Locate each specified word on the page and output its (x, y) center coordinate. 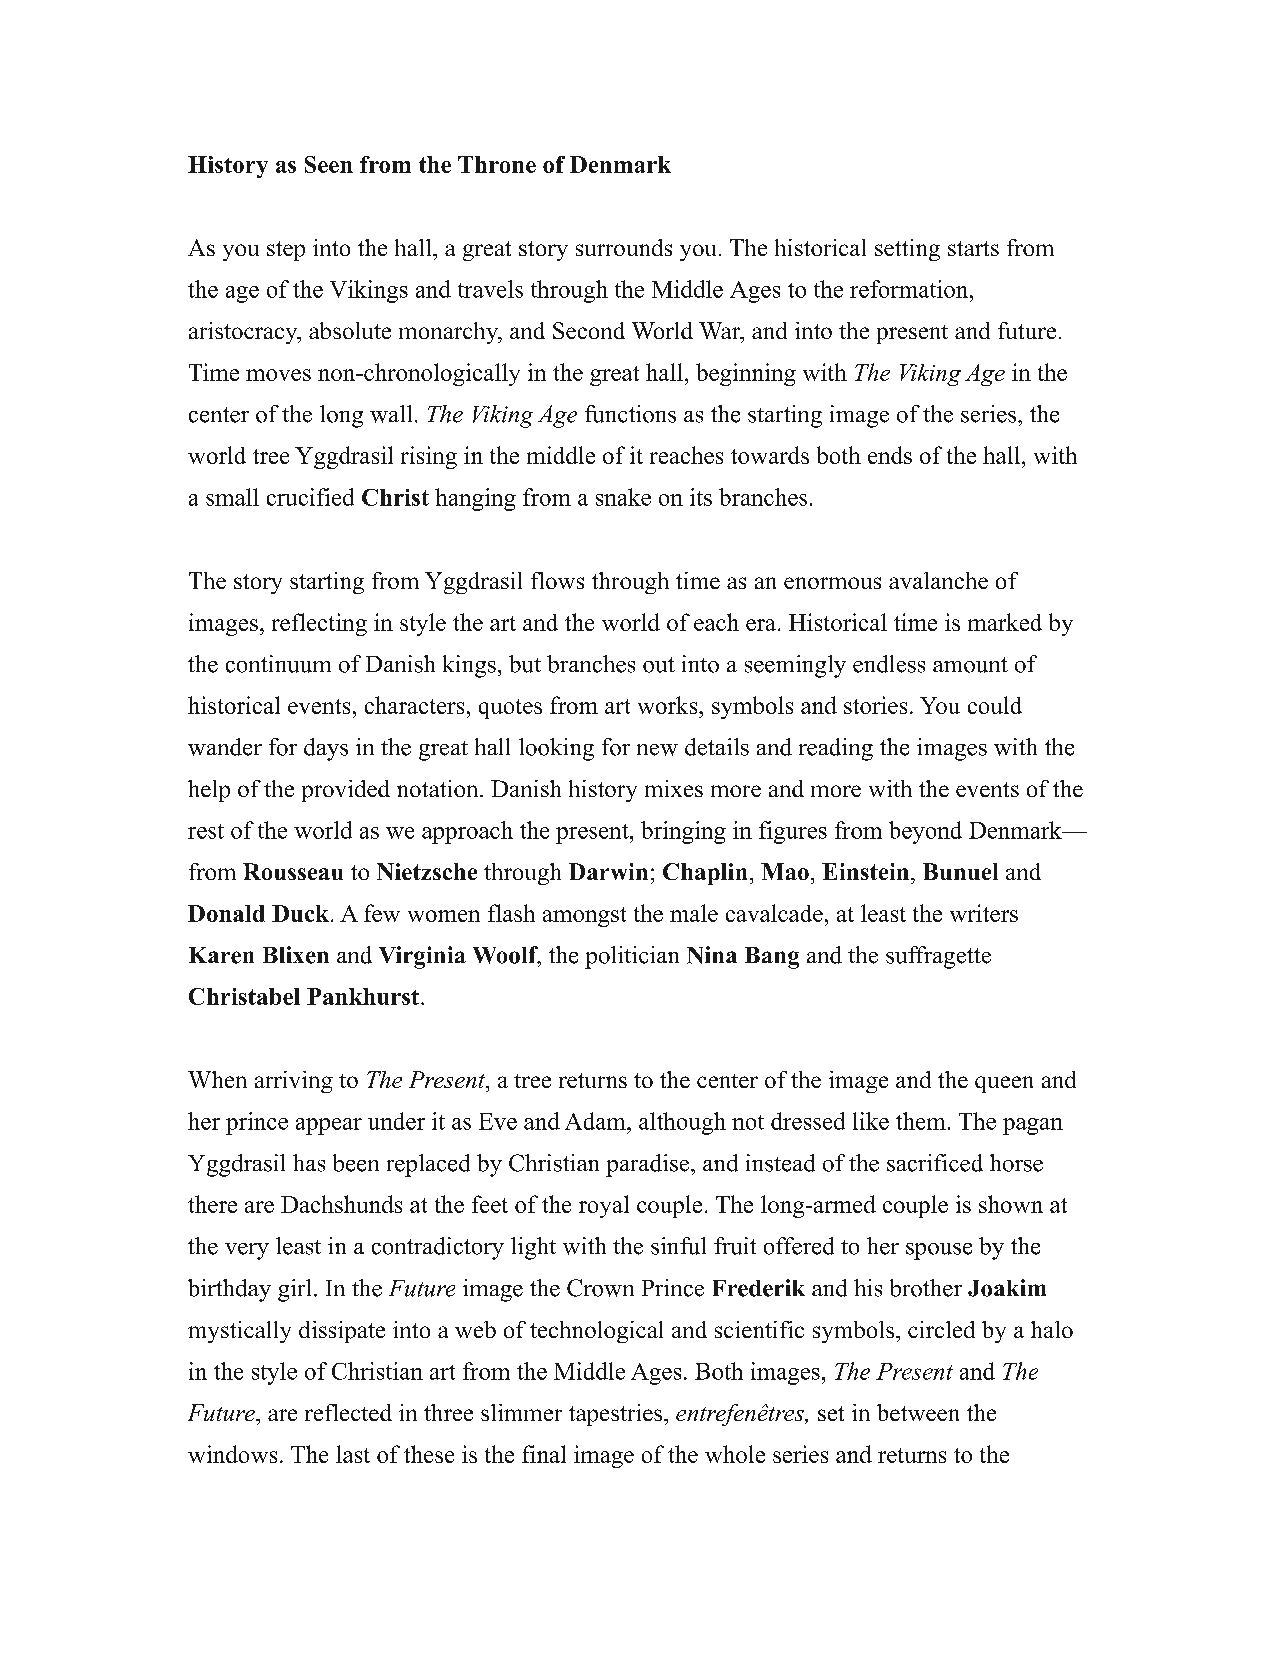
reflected (348, 1412)
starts (973, 248)
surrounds (624, 247)
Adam (596, 1121)
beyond (925, 832)
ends (890, 455)
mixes (674, 788)
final (544, 1454)
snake (623, 497)
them (921, 1121)
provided (346, 791)
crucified (310, 497)
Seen (329, 164)
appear (329, 1126)
